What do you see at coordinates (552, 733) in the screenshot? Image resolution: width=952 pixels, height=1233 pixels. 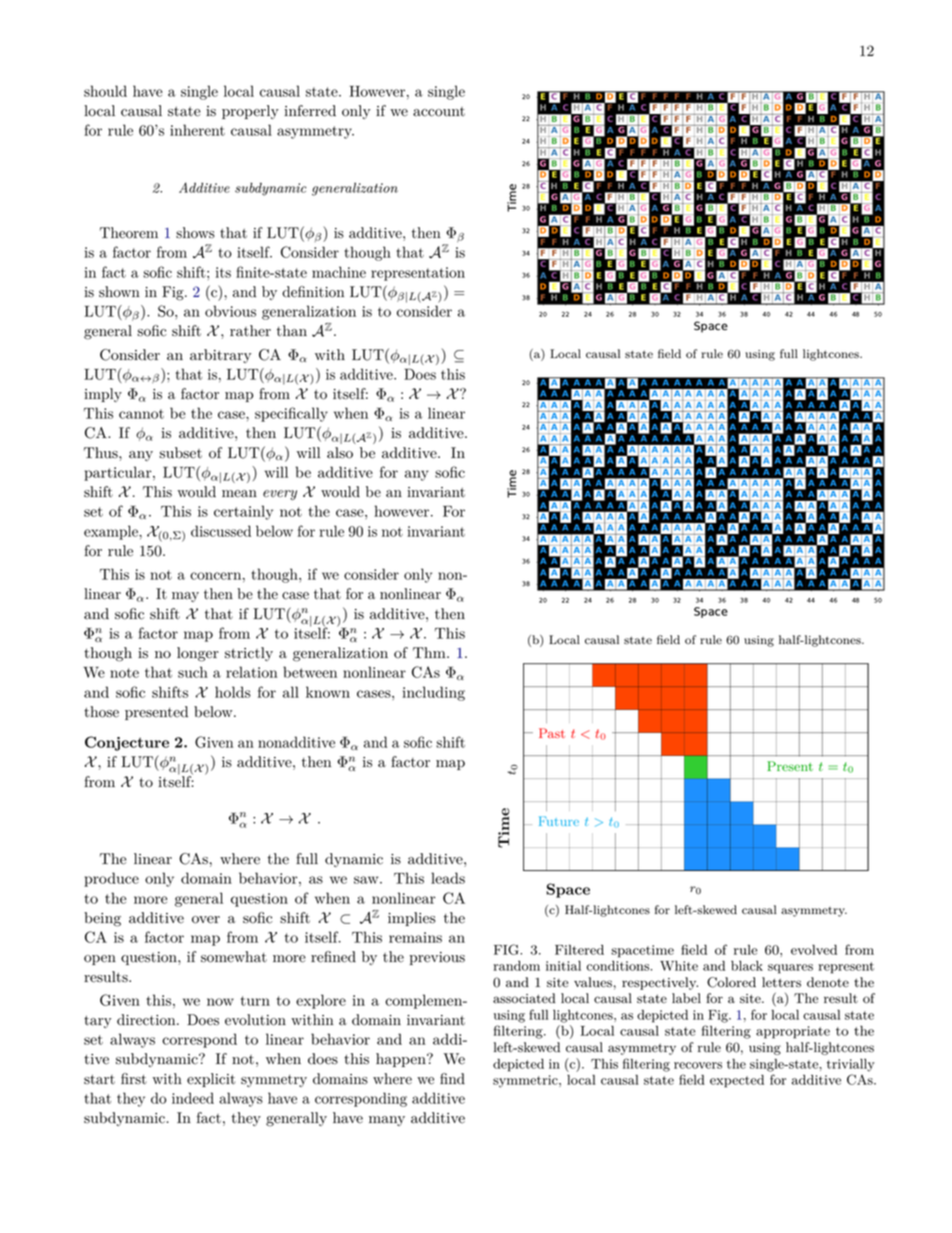 I see `Past` at bounding box center [552, 733].
